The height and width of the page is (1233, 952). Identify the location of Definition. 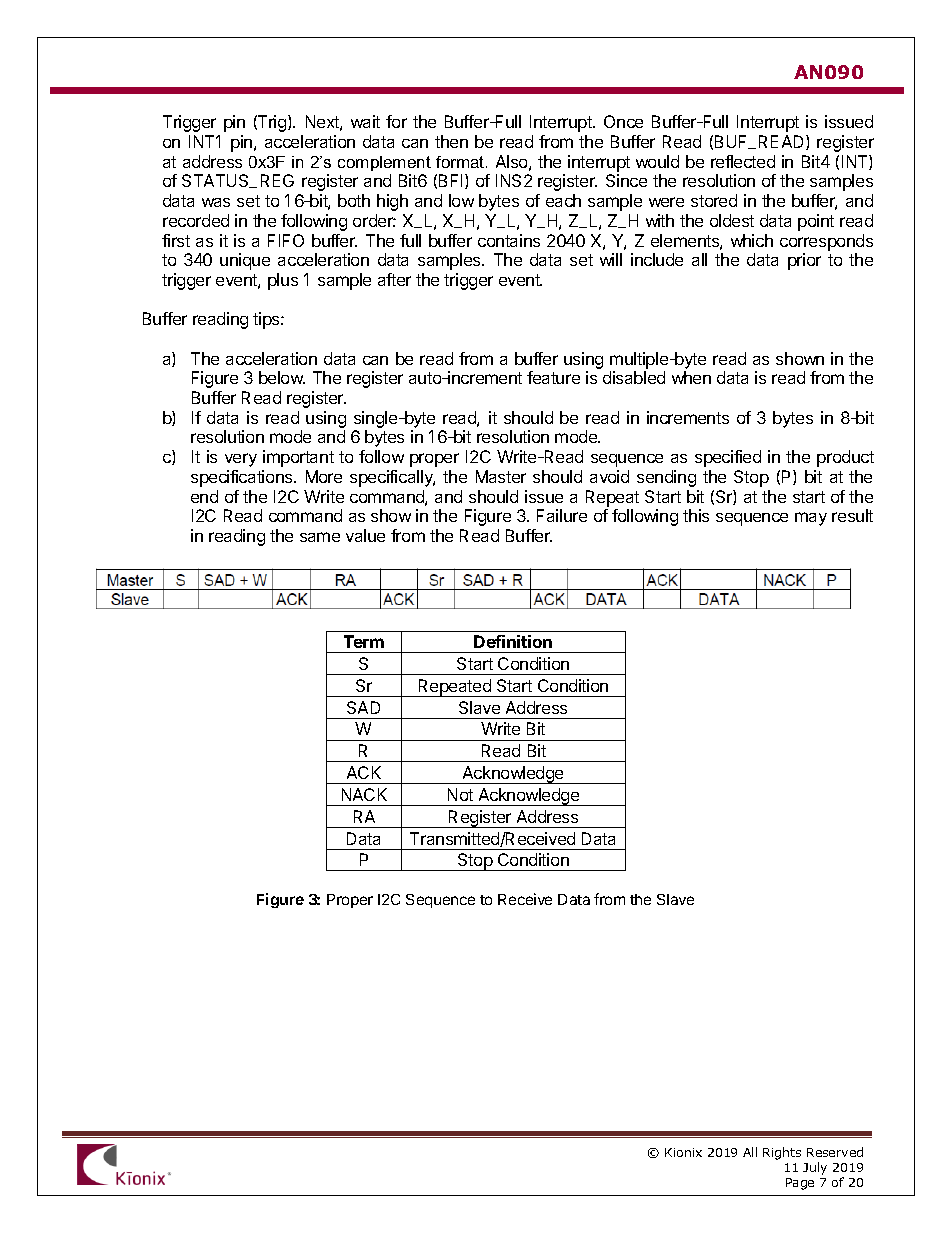
(513, 641).
